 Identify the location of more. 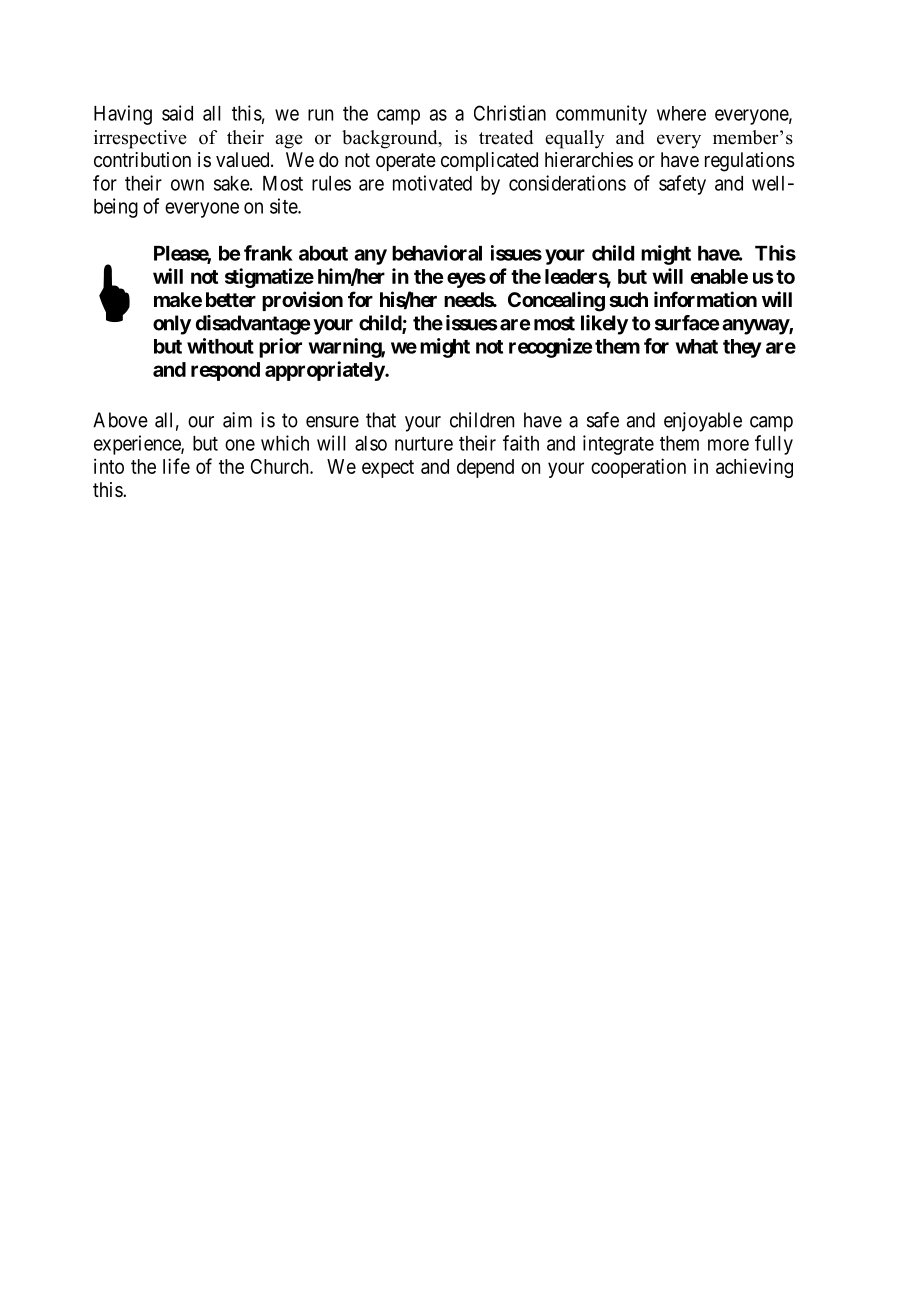
(728, 445).
